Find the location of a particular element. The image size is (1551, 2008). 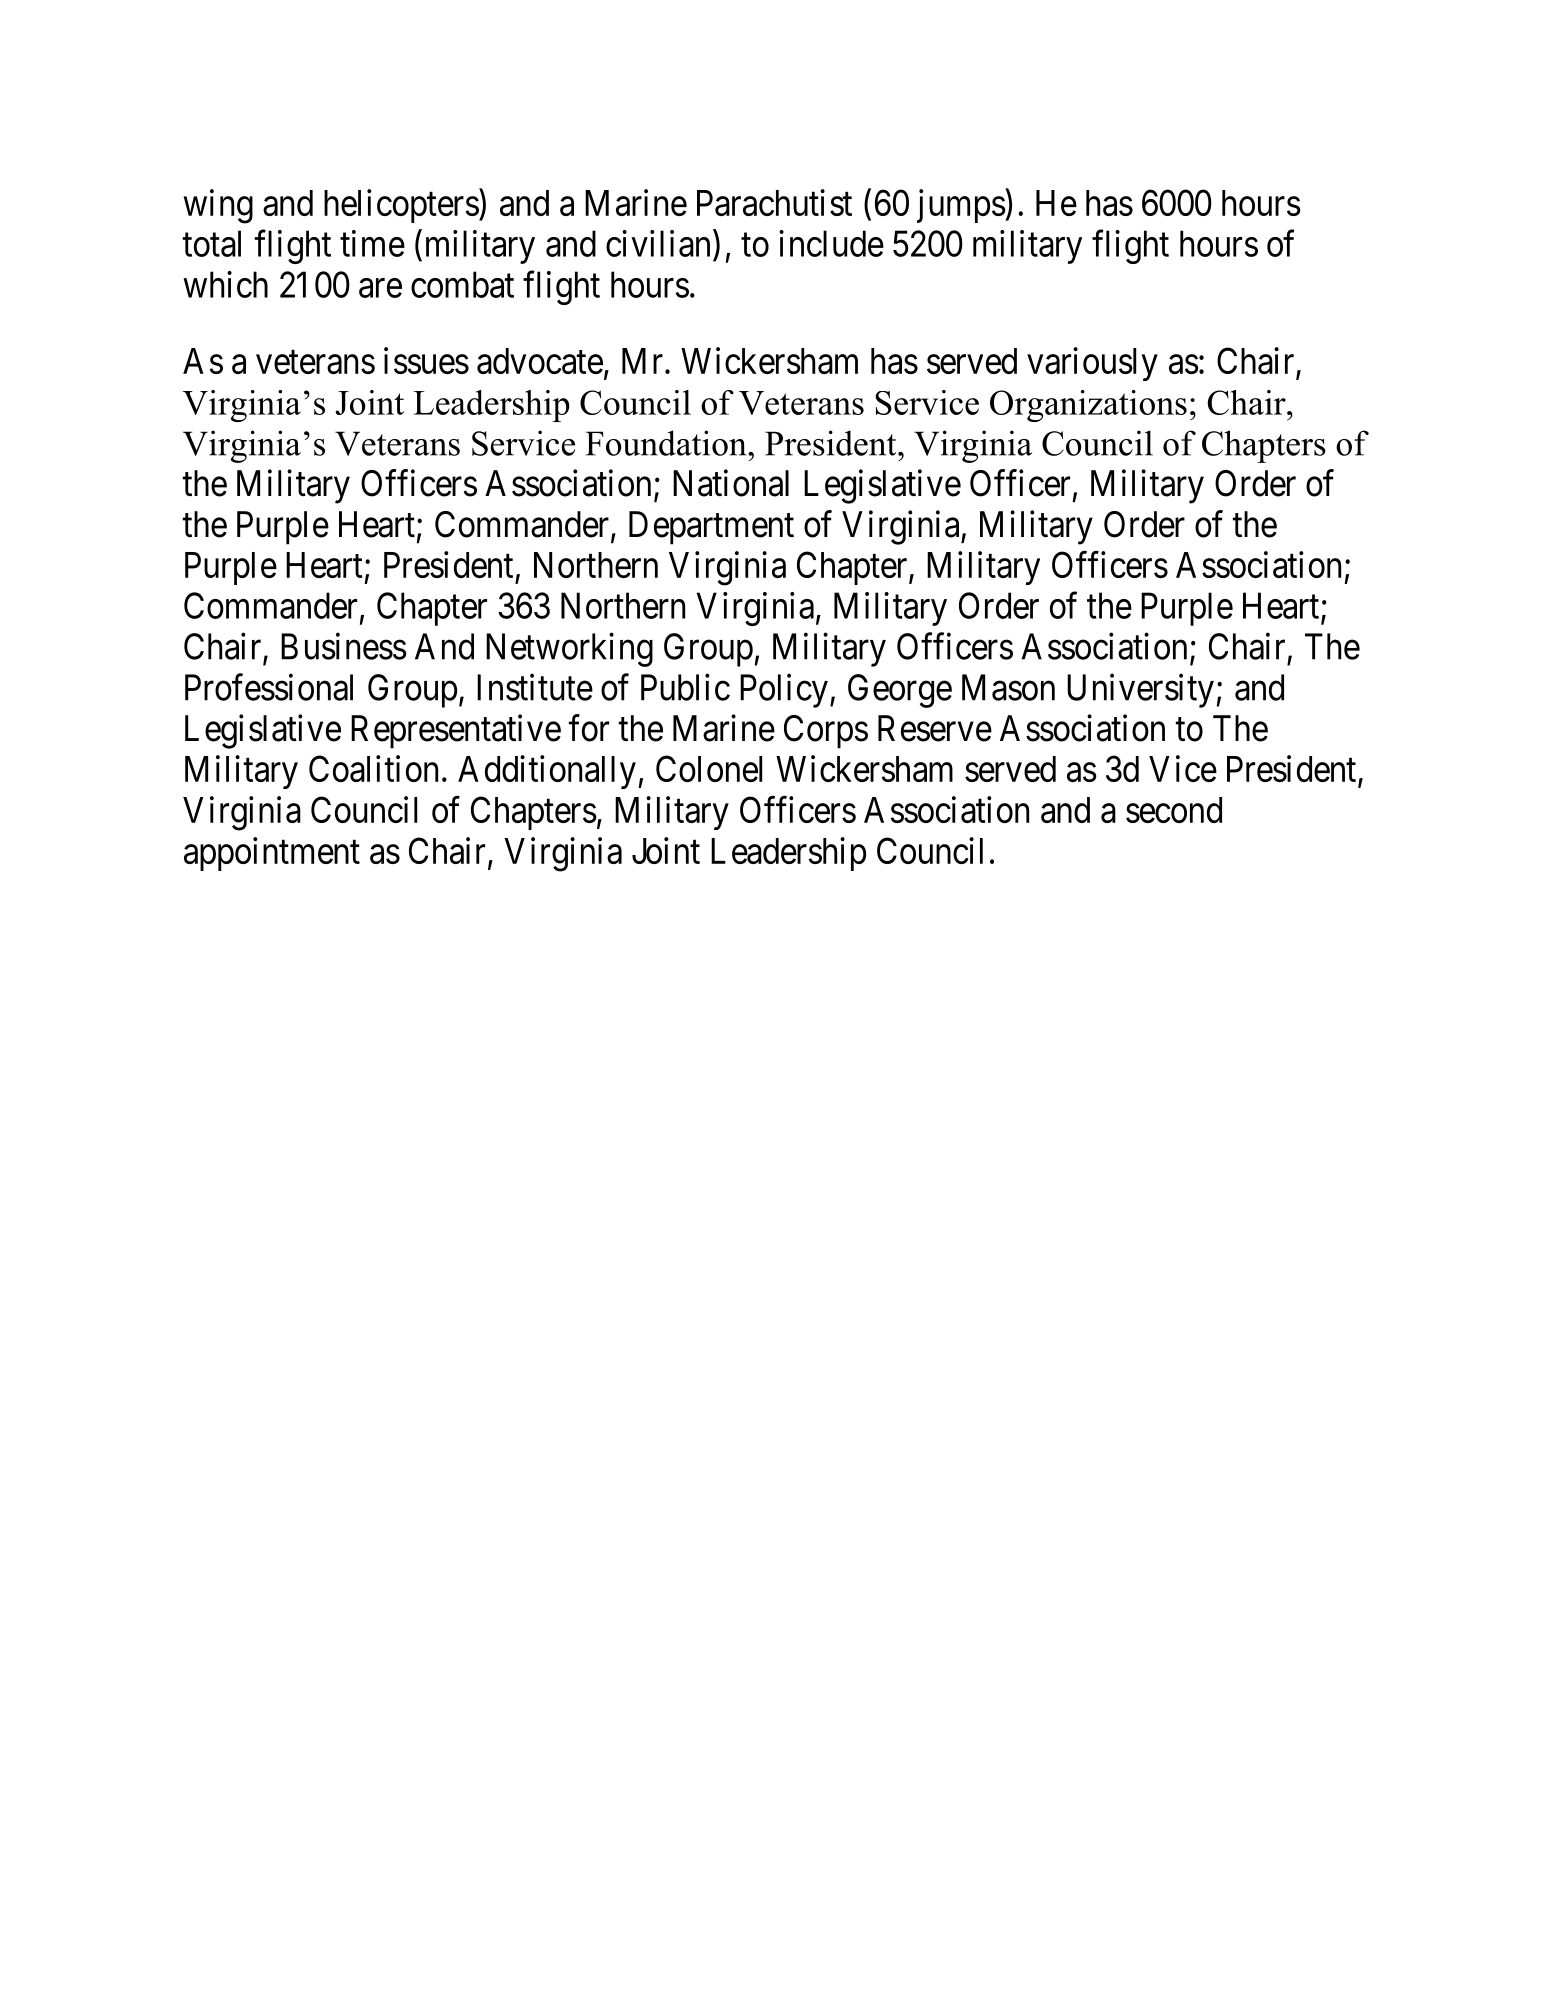

Foundation is located at coordinates (667, 443).
